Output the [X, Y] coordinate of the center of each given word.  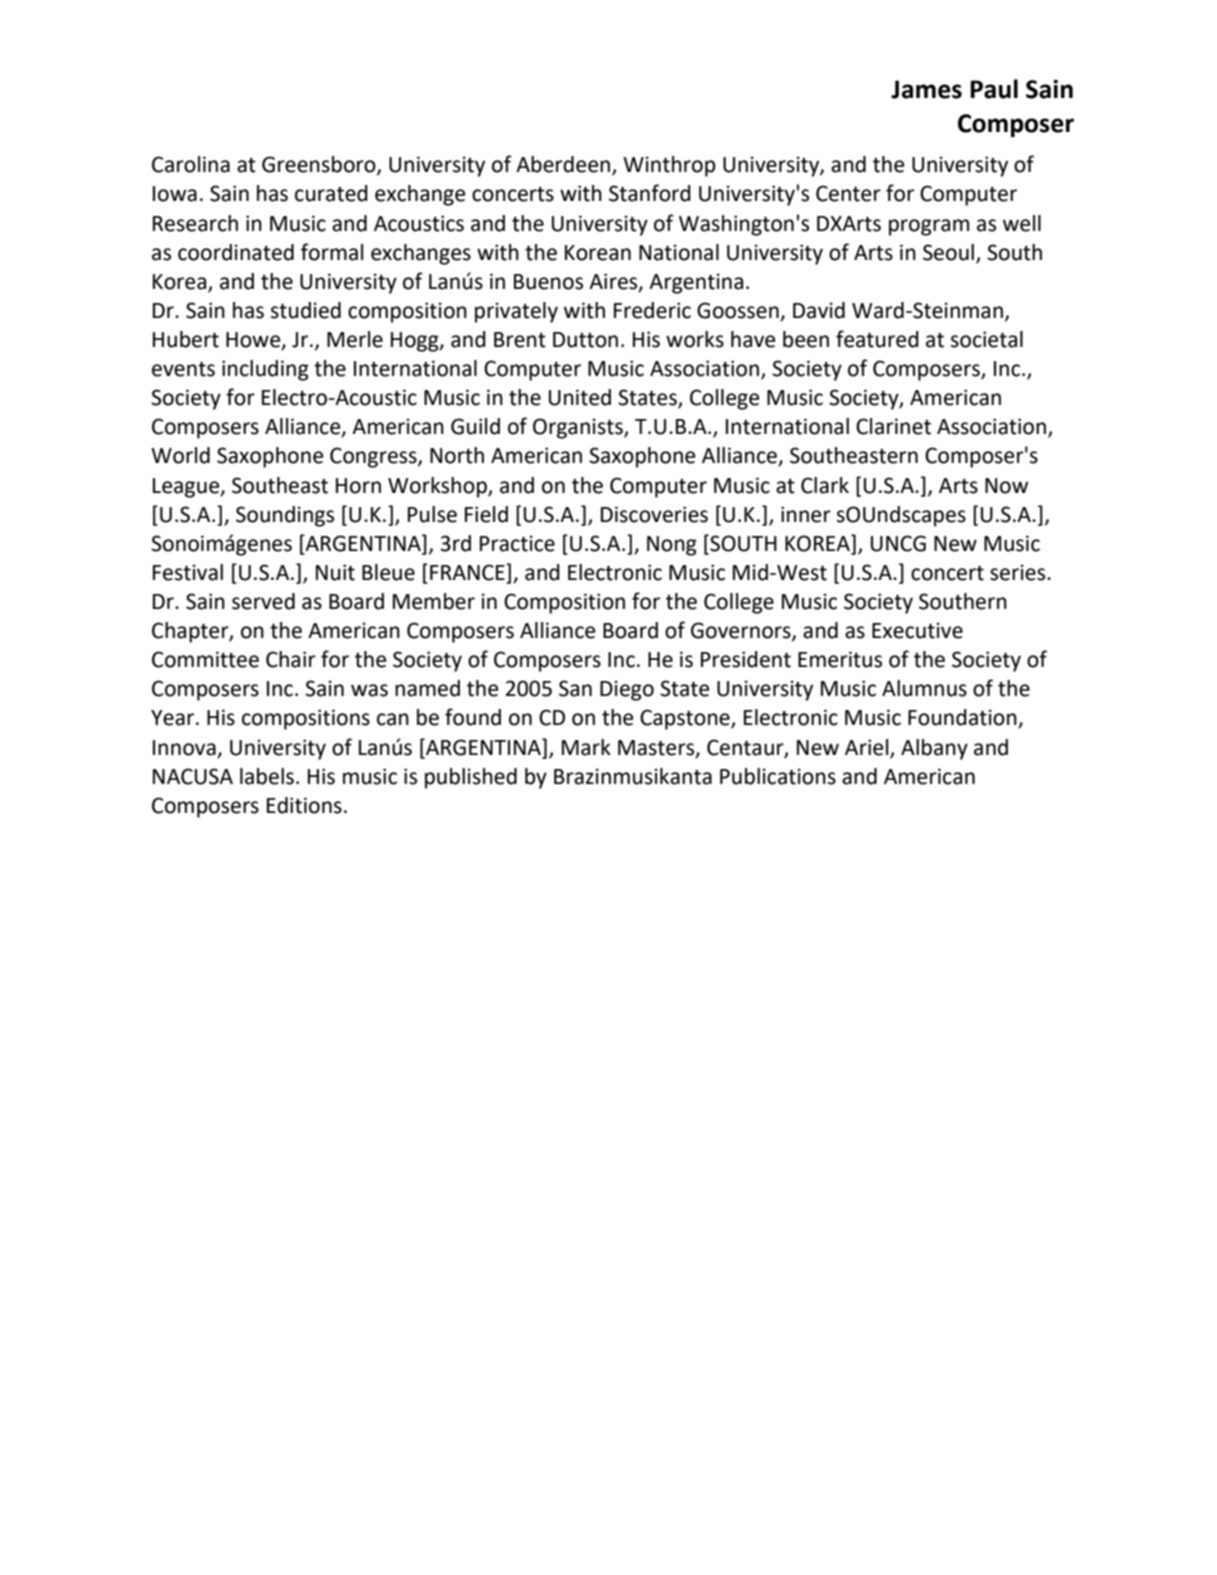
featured [877, 339]
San [575, 688]
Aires [614, 282]
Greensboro [320, 165]
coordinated [236, 252]
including [265, 370]
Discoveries [654, 514]
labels [267, 776]
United [580, 397]
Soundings [285, 516]
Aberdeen [564, 165]
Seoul [948, 252]
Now [1006, 486]
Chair [291, 659]
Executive [917, 630]
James [926, 89]
